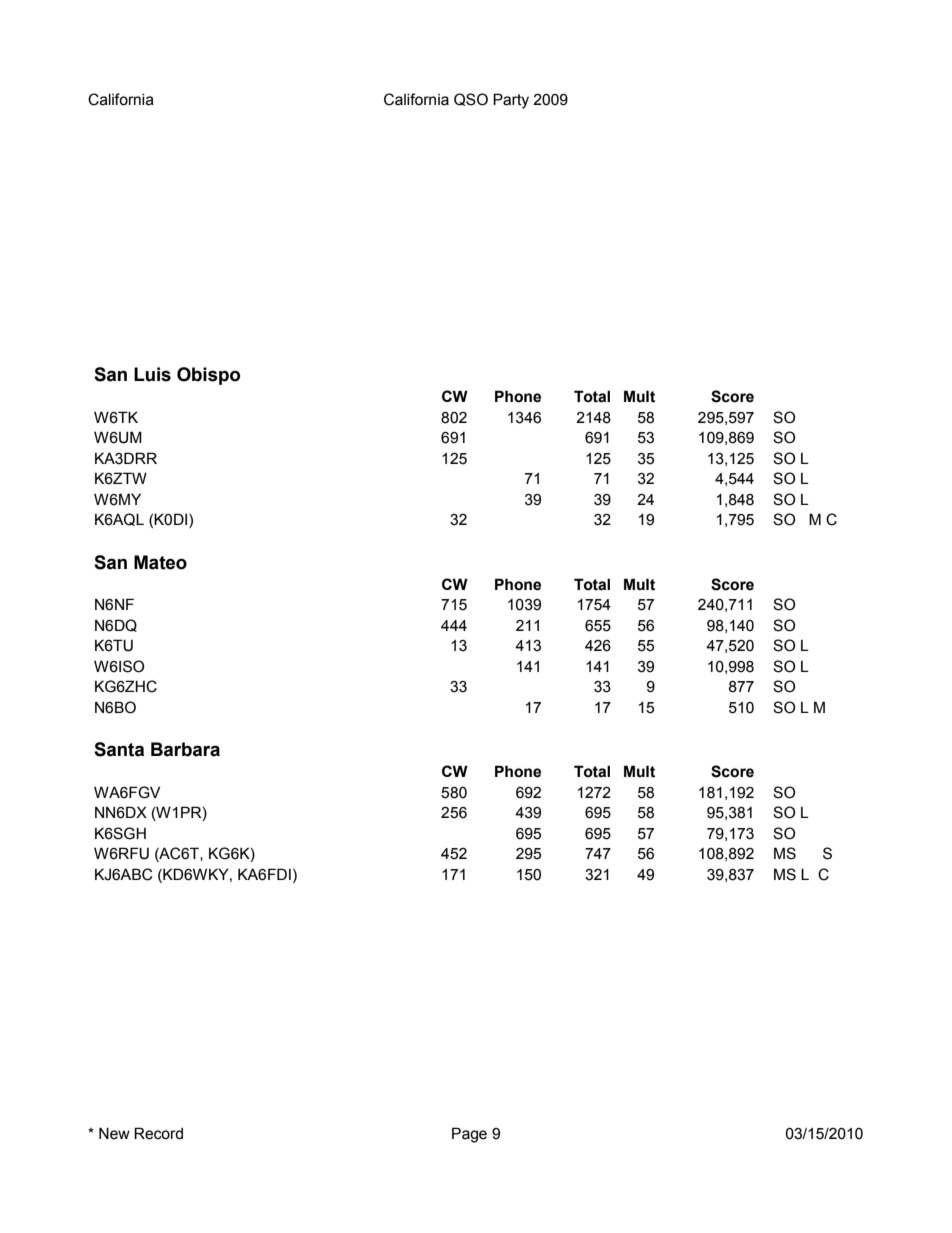 The image size is (952, 1233). I want to click on Barbara, so click(185, 749).
